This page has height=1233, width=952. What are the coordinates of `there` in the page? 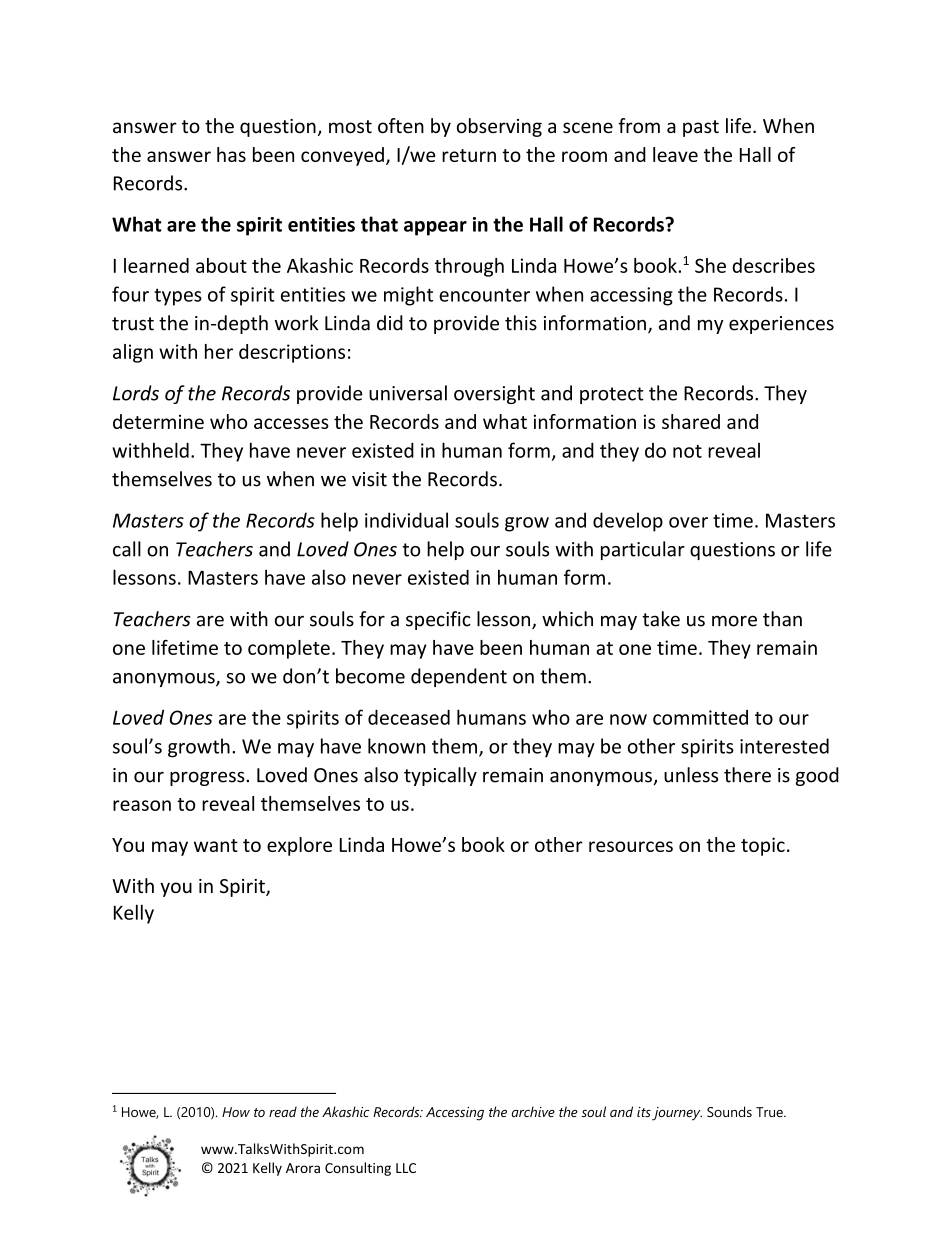 It's located at (747, 775).
